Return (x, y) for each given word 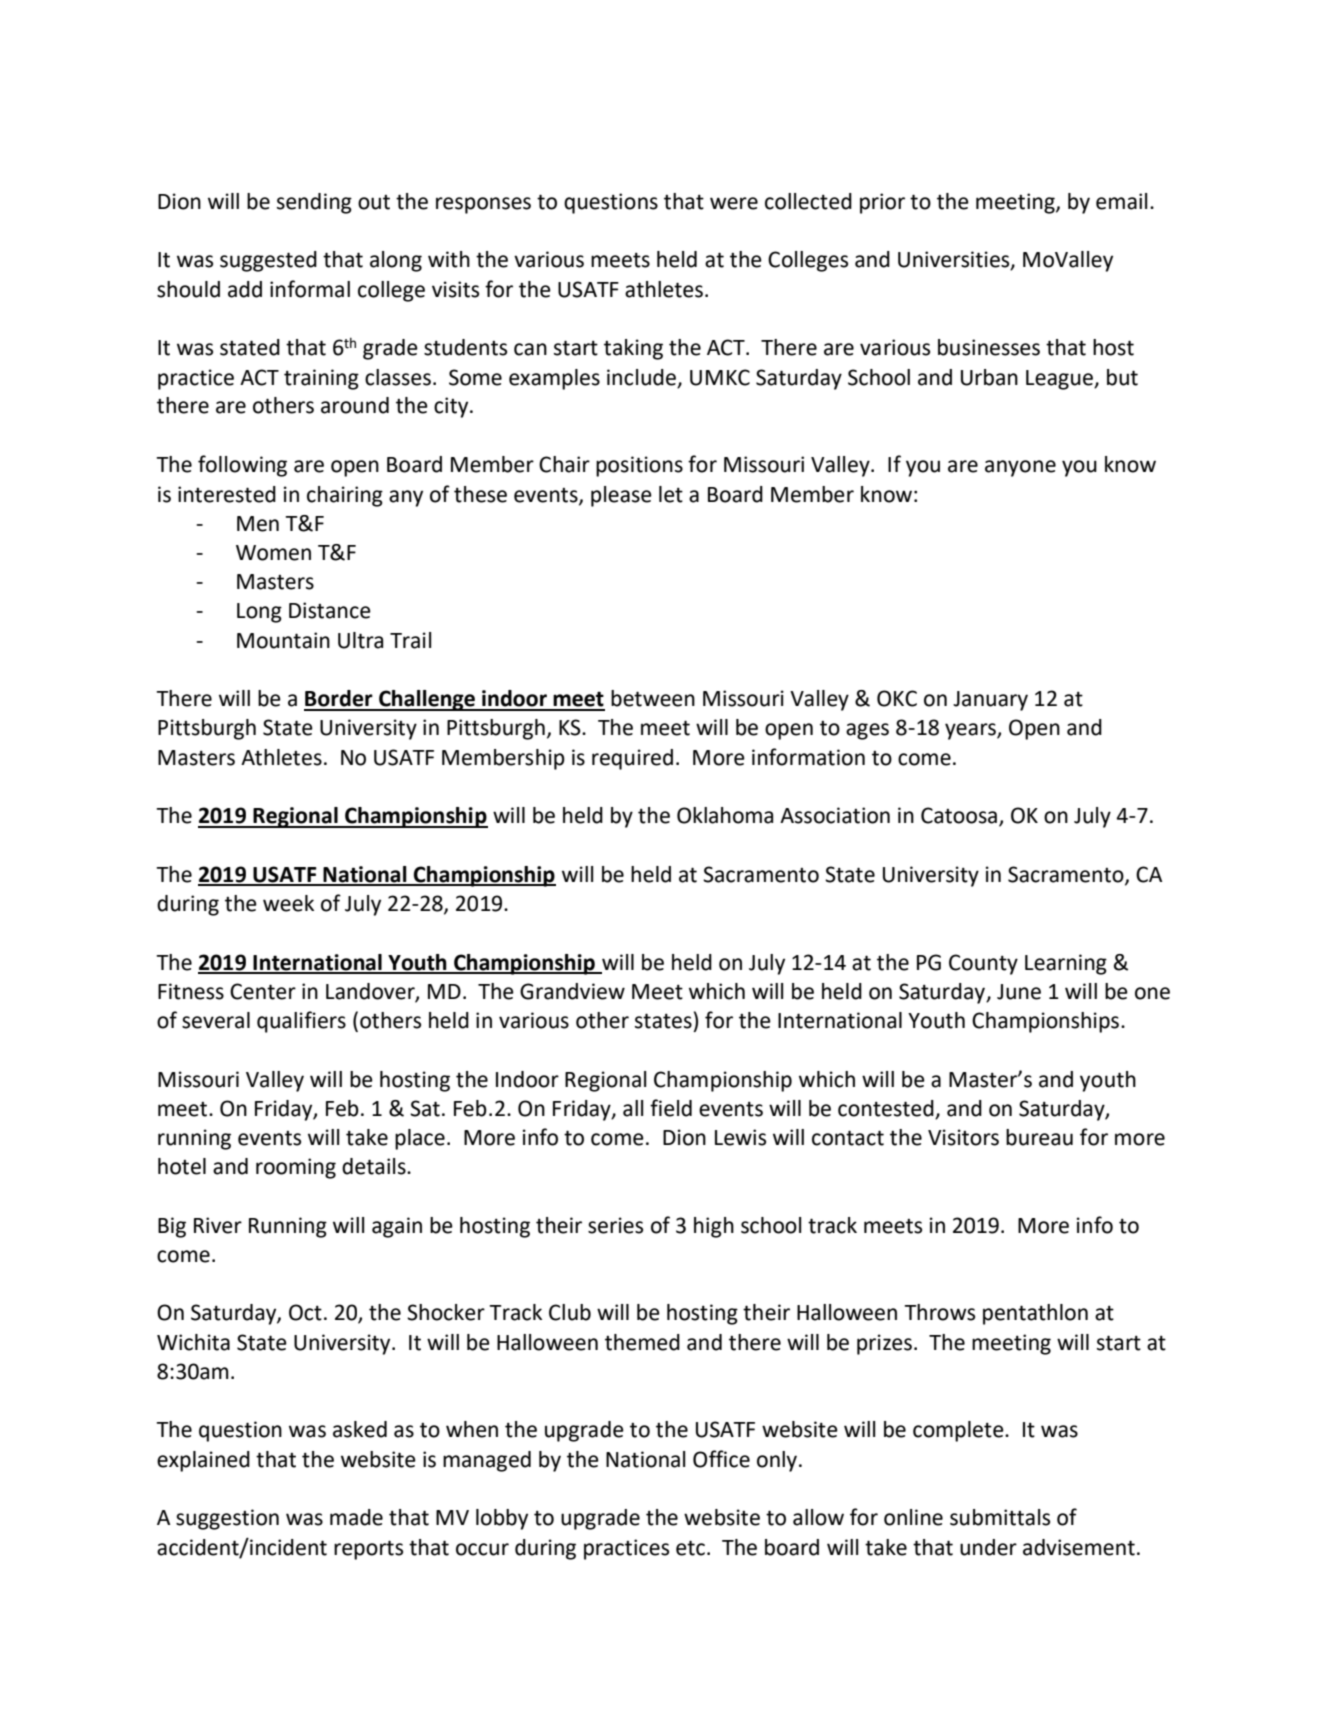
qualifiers (301, 1022)
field (671, 1108)
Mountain (283, 640)
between (653, 698)
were (734, 203)
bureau (1039, 1137)
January (990, 701)
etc (690, 1548)
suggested (268, 261)
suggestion (227, 1519)
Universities (955, 260)
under (988, 1547)
